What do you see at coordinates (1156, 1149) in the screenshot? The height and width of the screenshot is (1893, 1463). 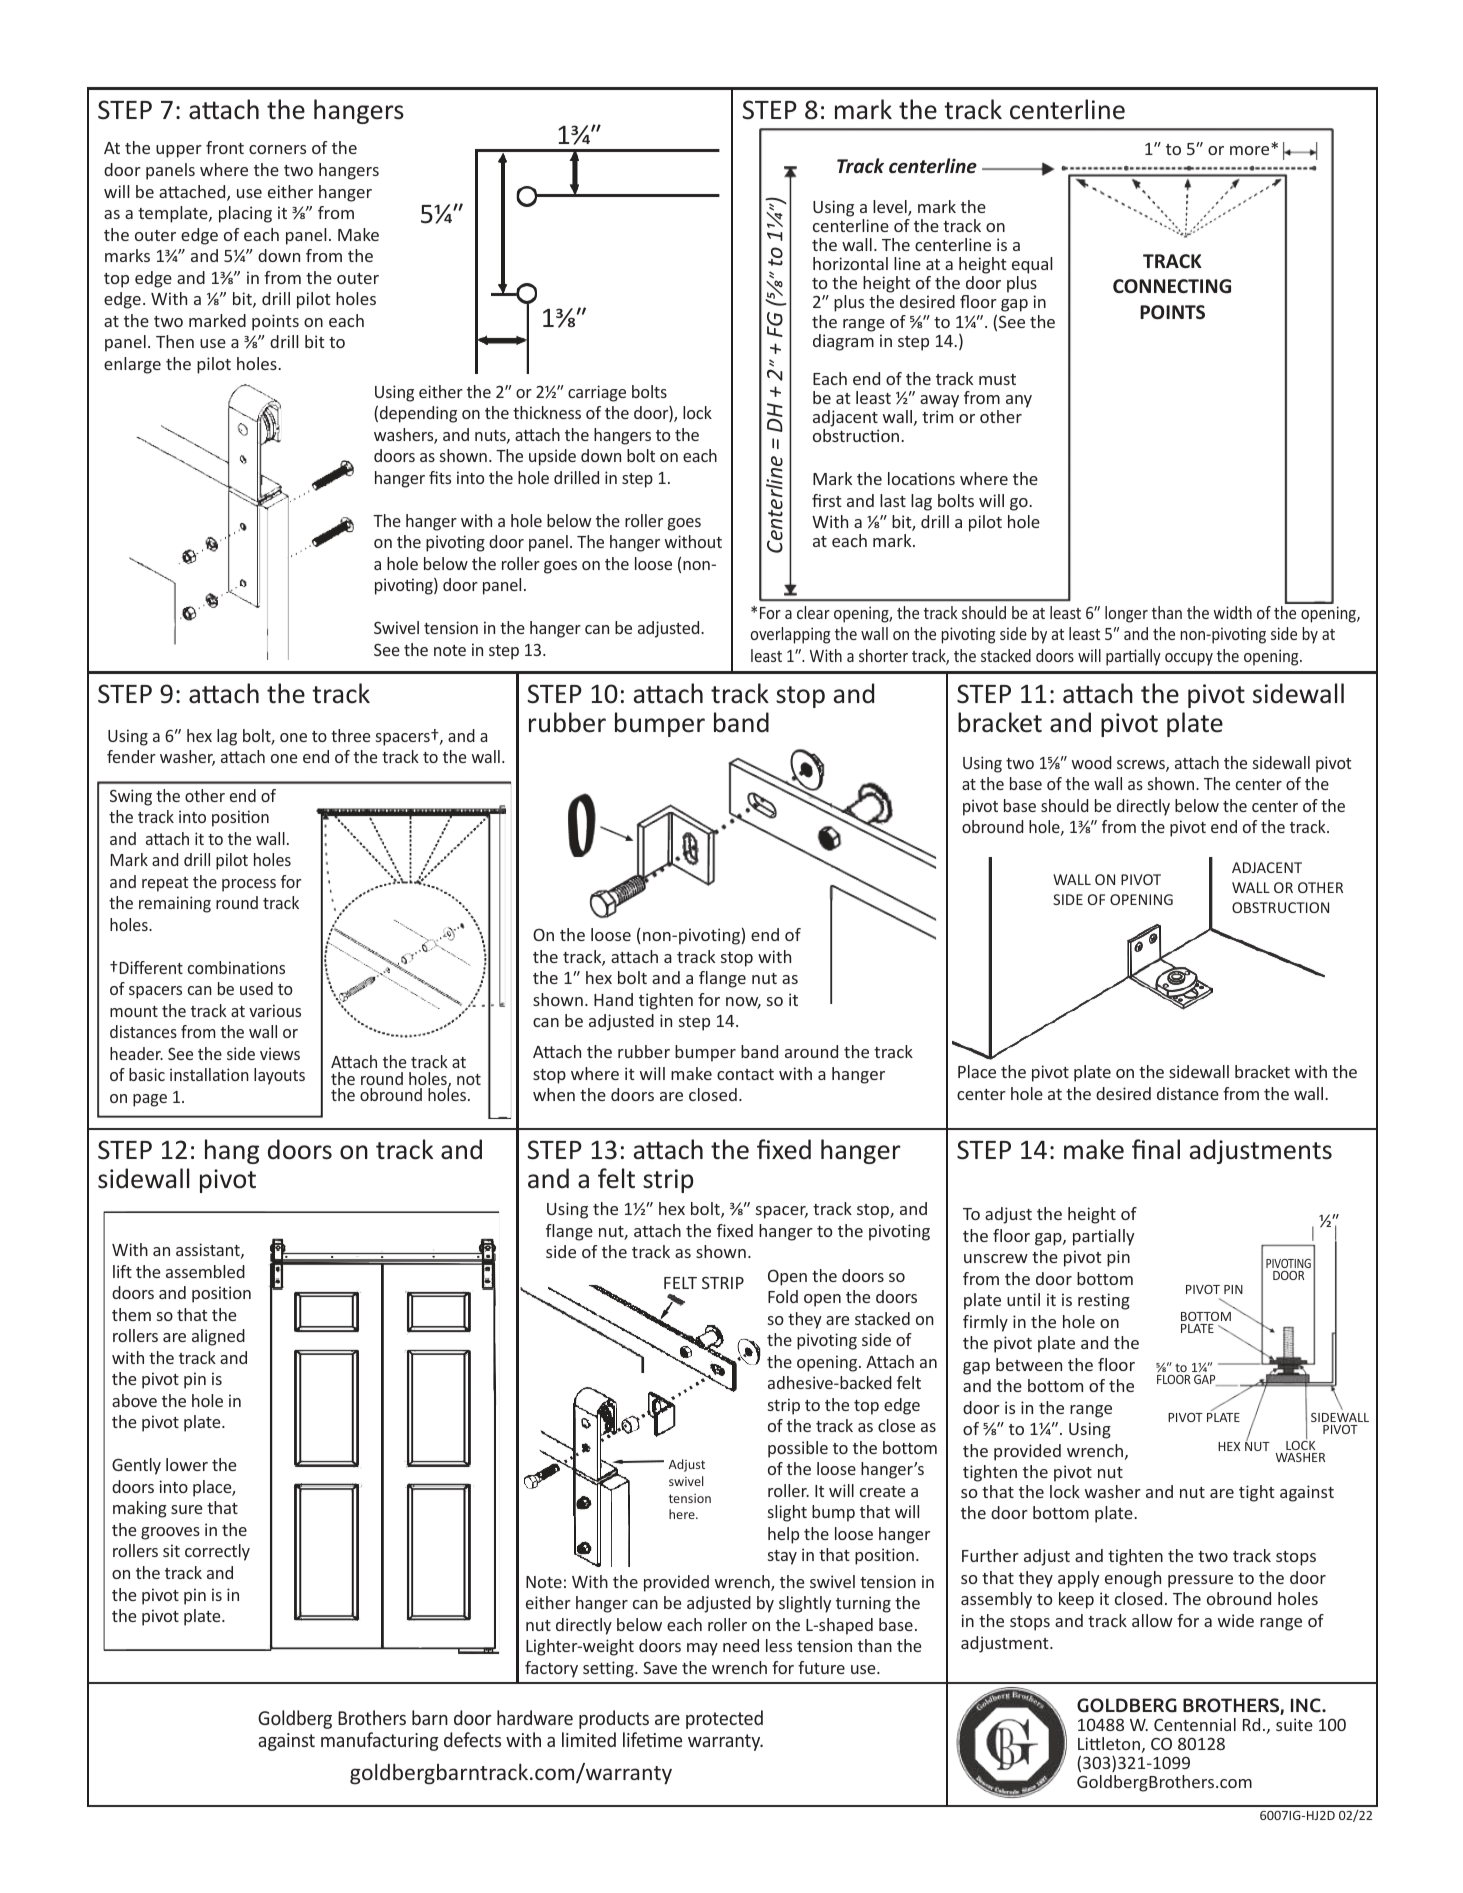 I see `final` at bounding box center [1156, 1149].
